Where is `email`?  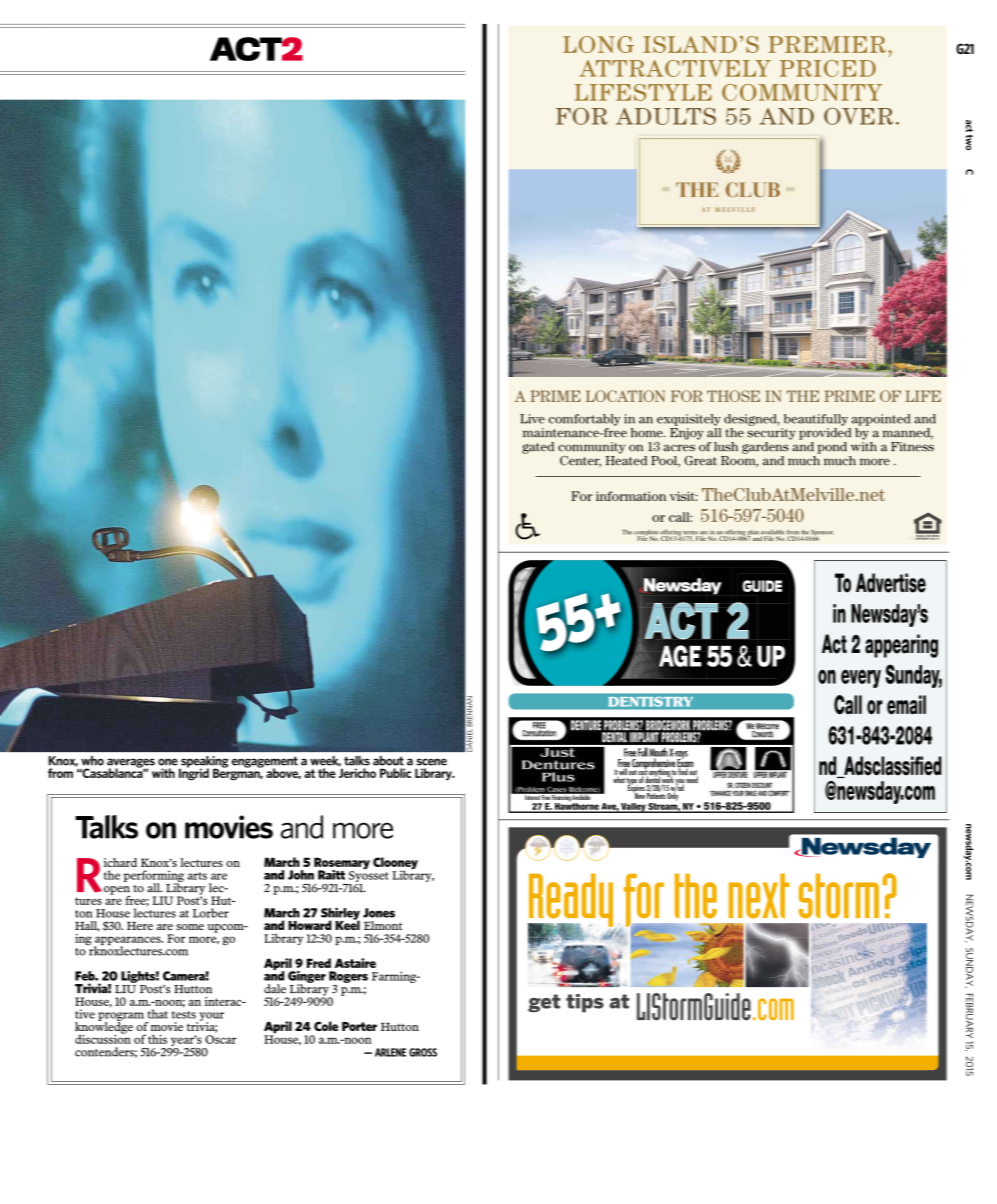 email is located at coordinates (906, 705).
